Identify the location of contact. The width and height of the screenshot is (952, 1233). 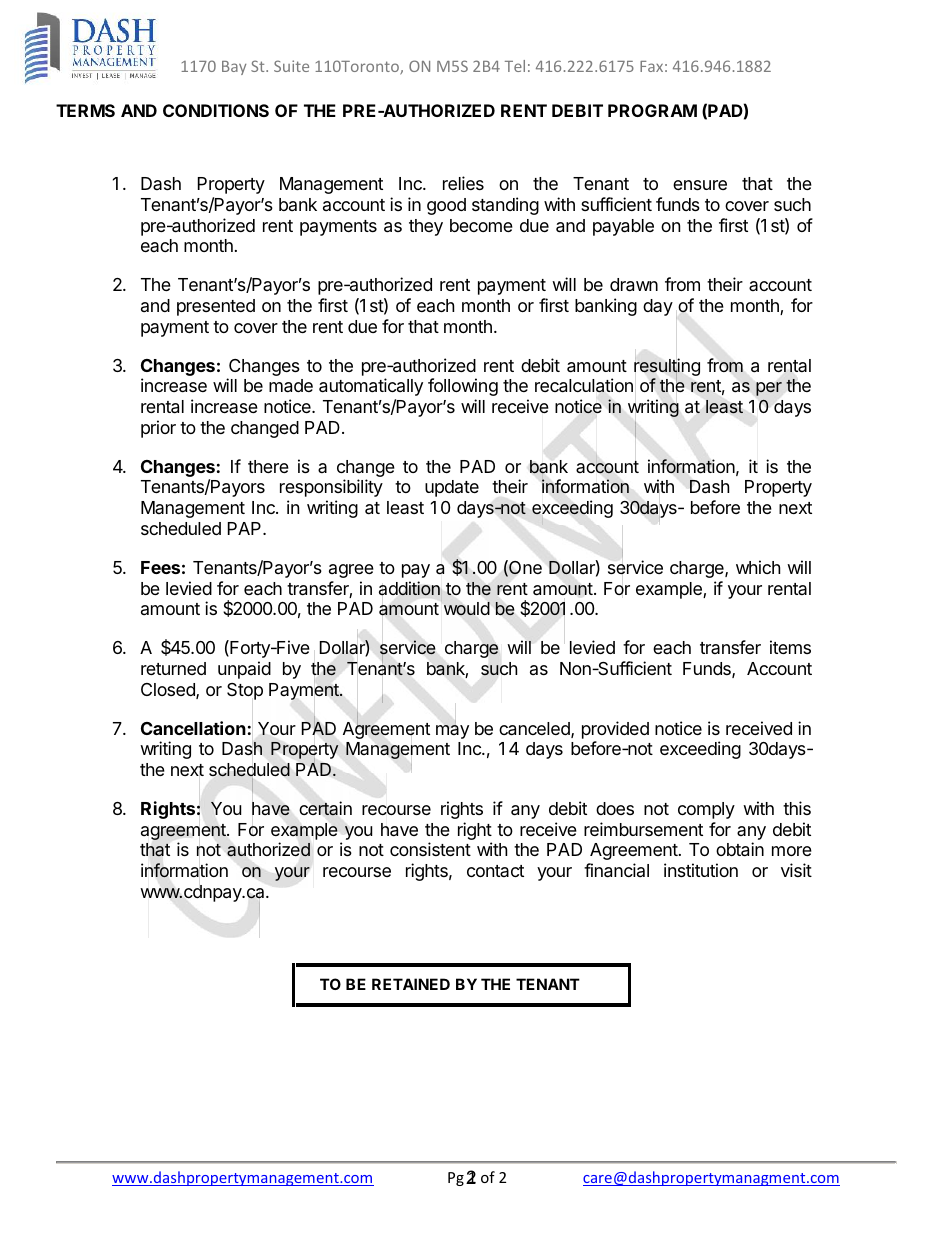
(495, 871).
